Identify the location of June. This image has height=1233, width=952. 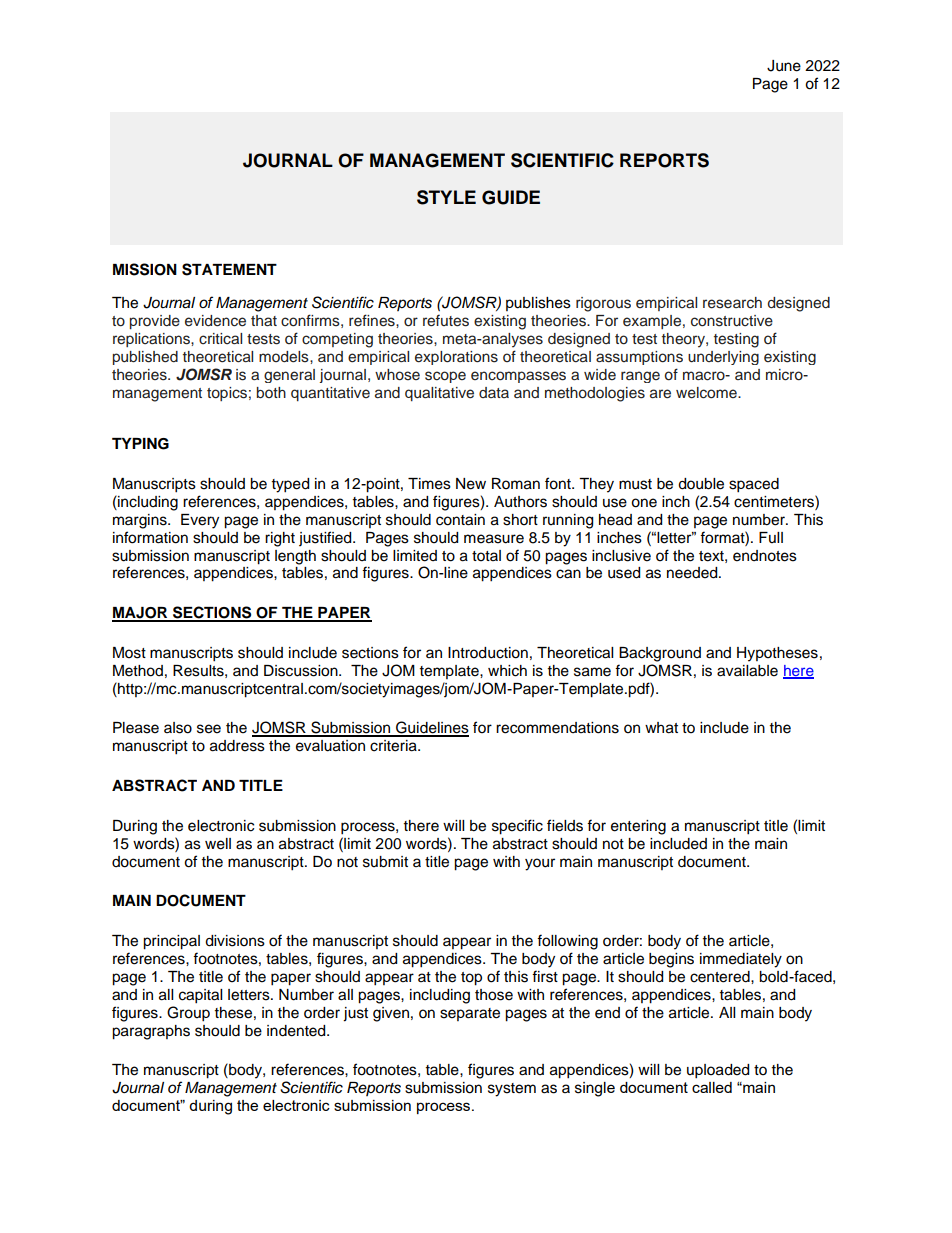
(784, 66).
